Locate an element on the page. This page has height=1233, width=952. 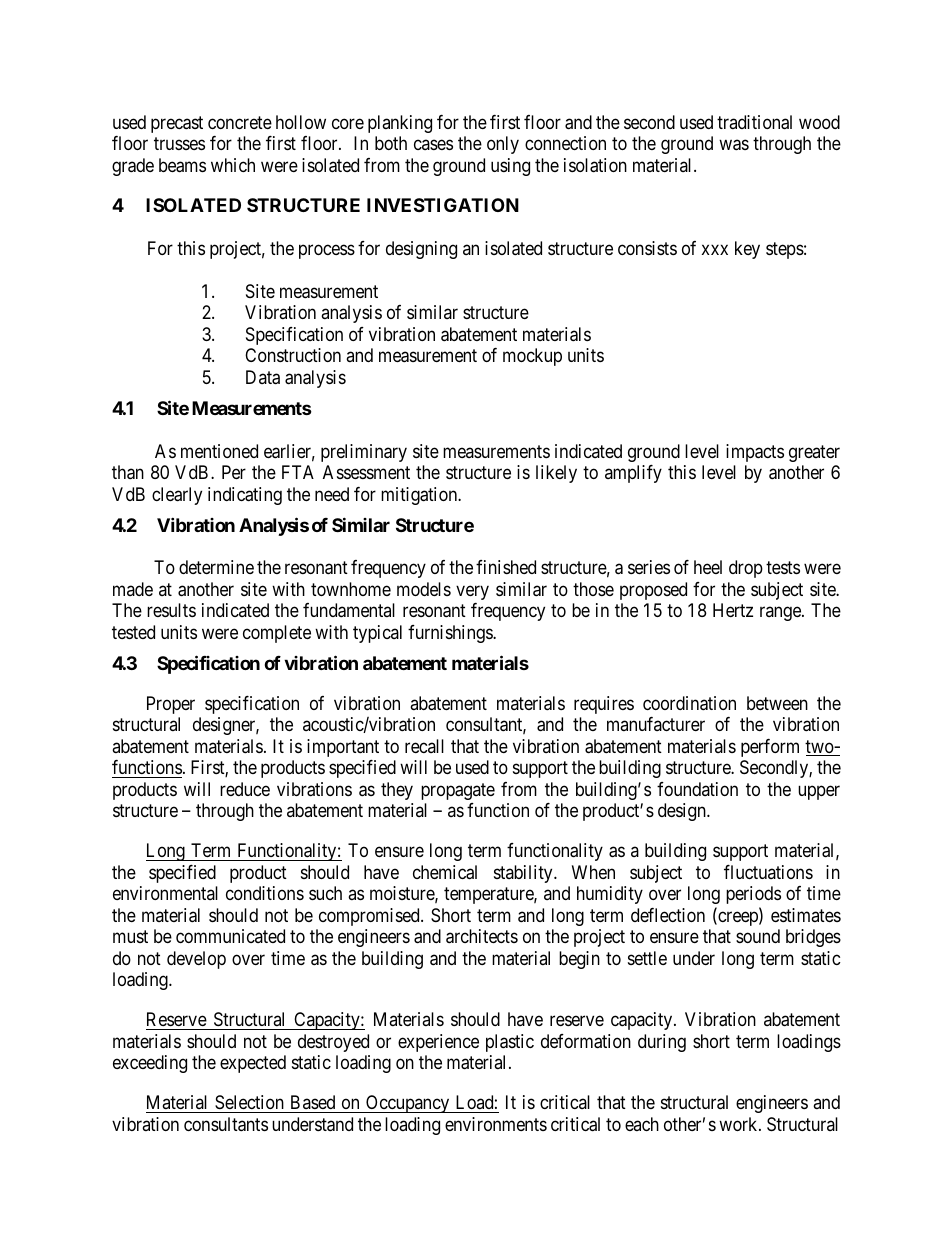
recall is located at coordinates (424, 746).
